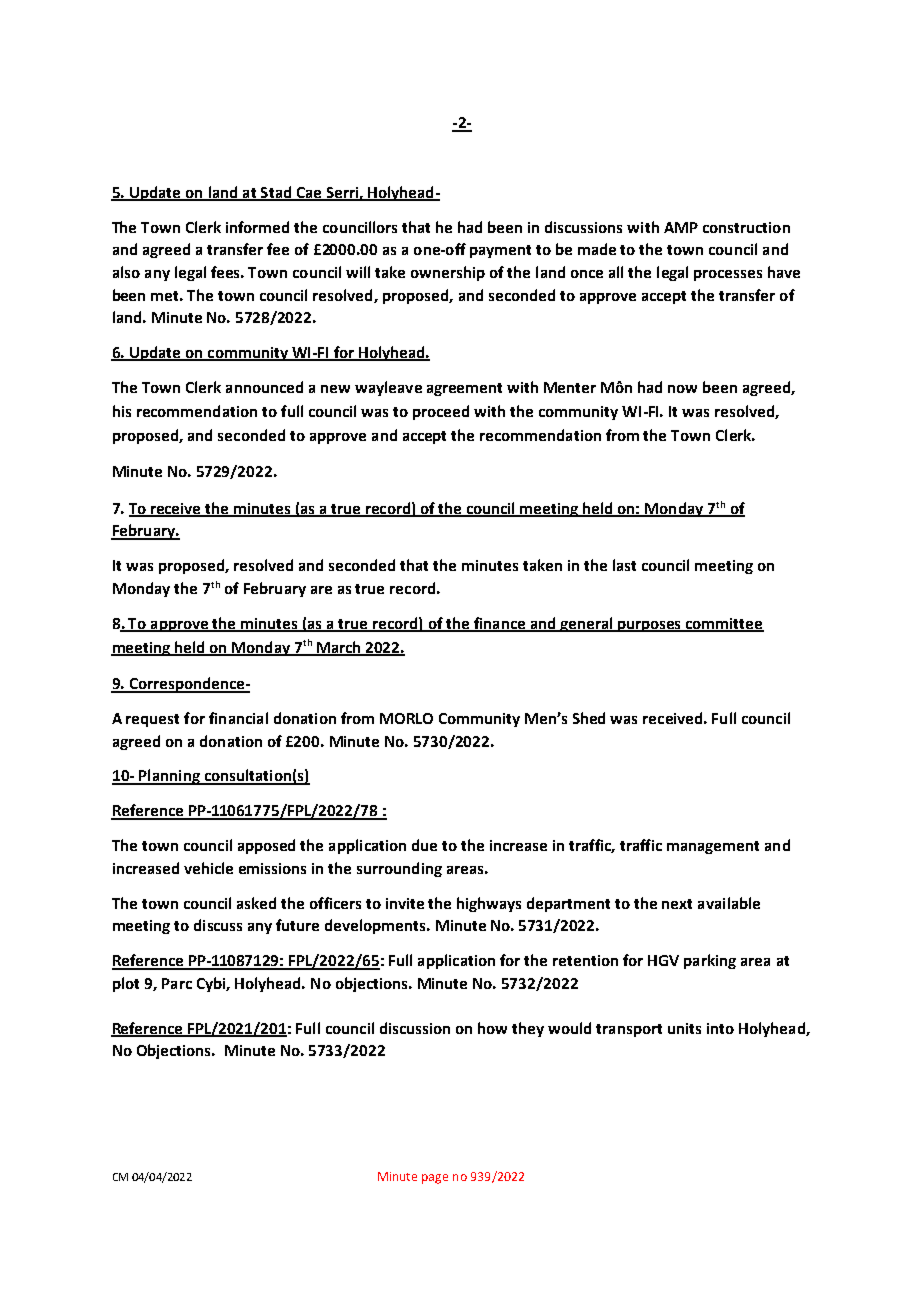 This screenshot has width=924, height=1308. What do you see at coordinates (177, 983) in the screenshot?
I see `Parc` at bounding box center [177, 983].
